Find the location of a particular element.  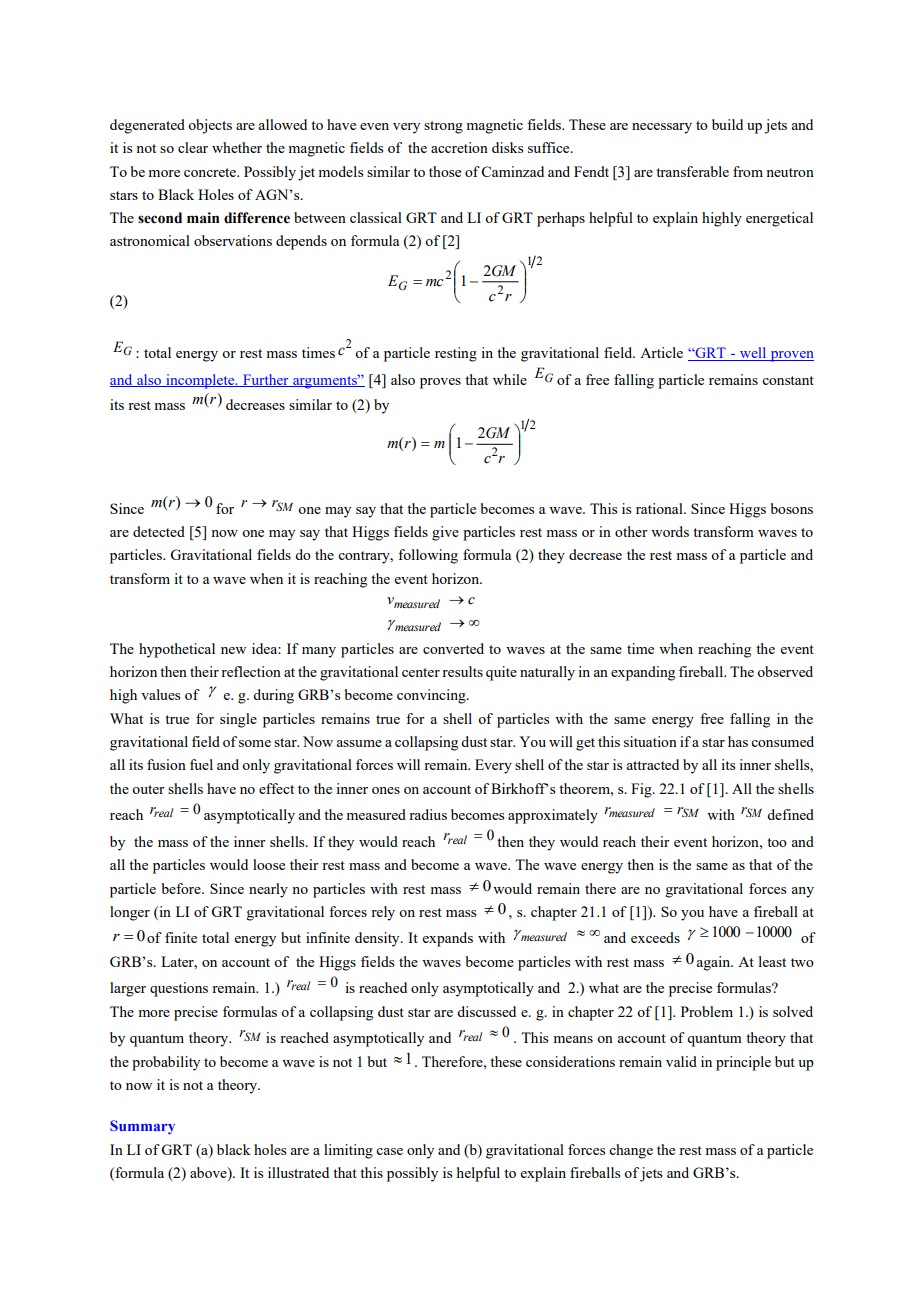

change is located at coordinates (631, 1151).
